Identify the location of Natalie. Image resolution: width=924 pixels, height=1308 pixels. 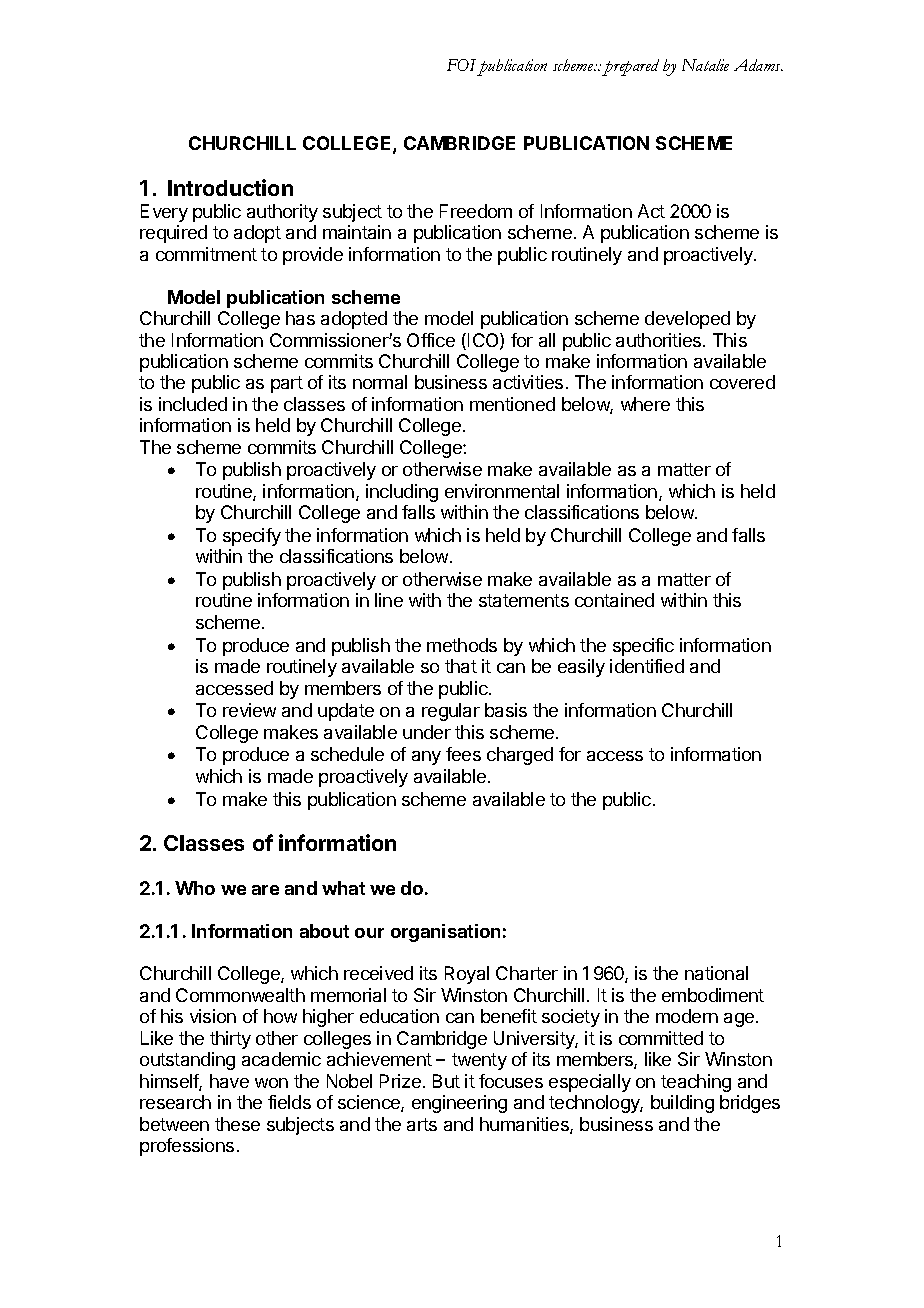
(705, 65).
